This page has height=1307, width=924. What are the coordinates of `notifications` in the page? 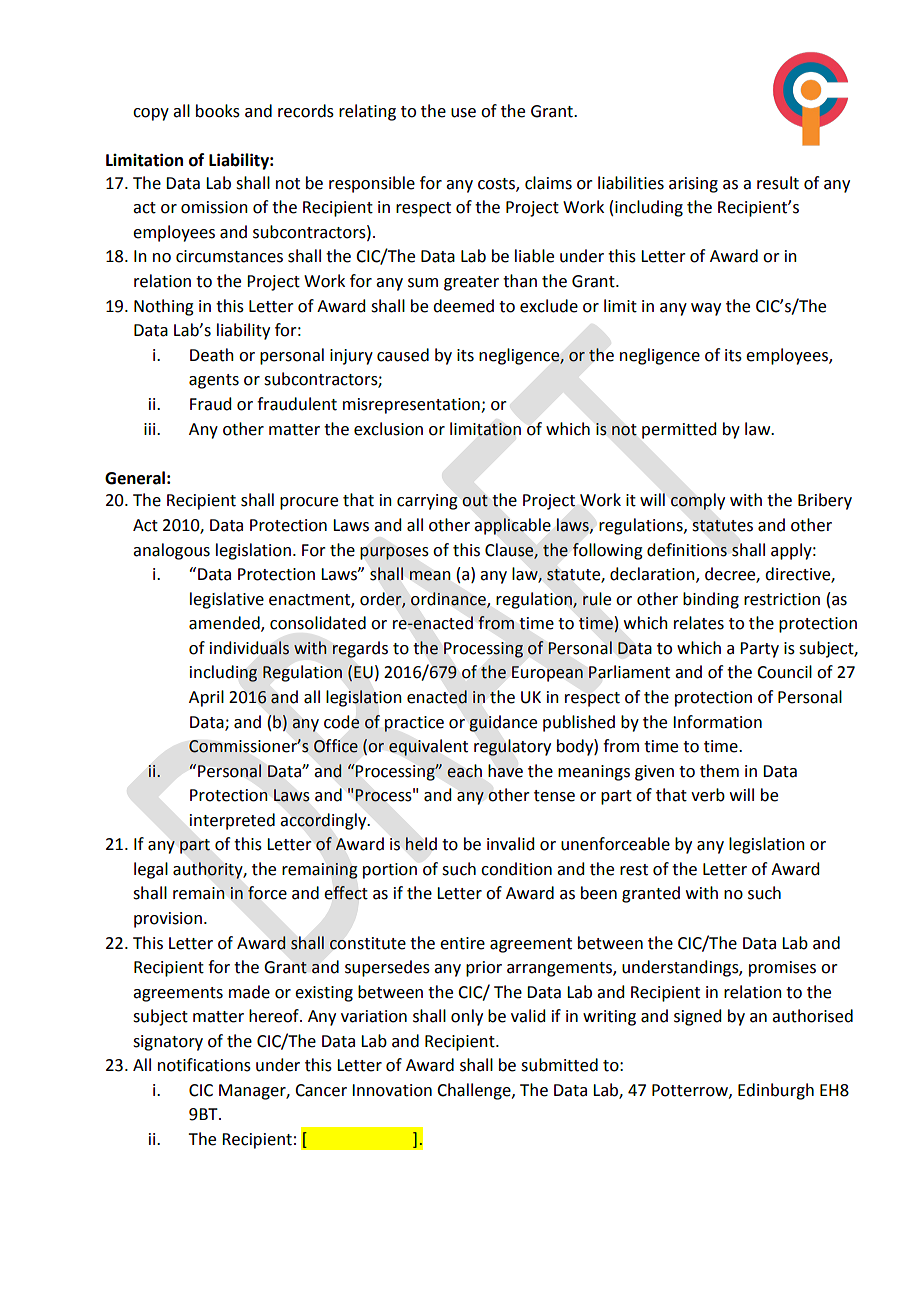 It's located at (204, 1065).
